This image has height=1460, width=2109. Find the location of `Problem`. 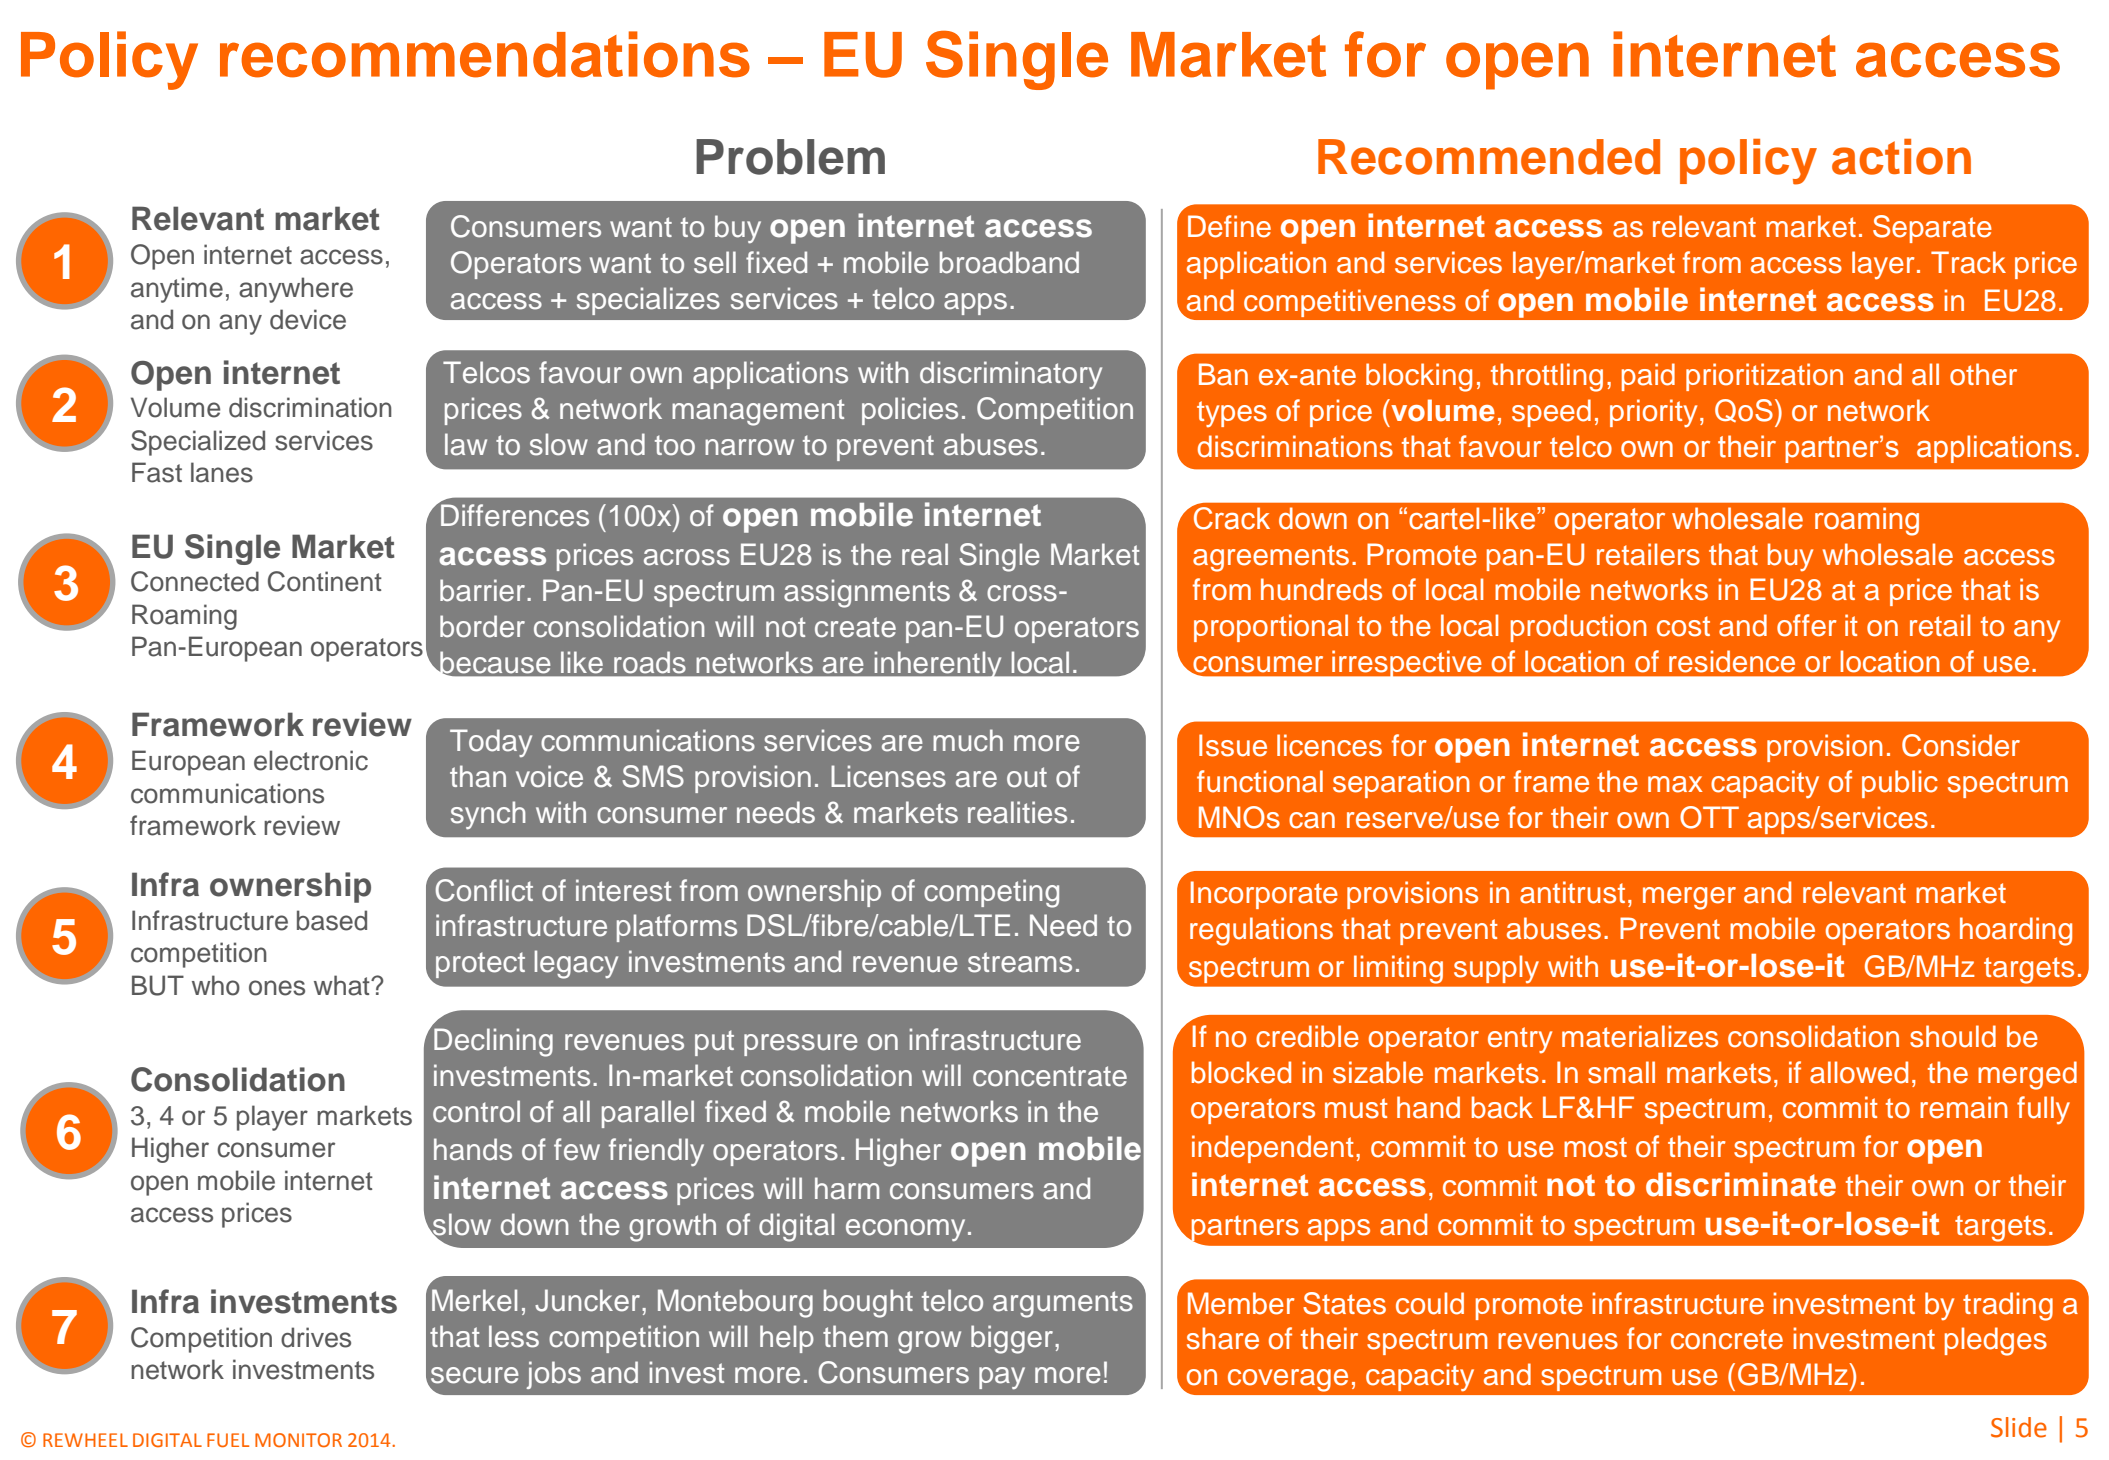

Problem is located at coordinates (790, 157).
